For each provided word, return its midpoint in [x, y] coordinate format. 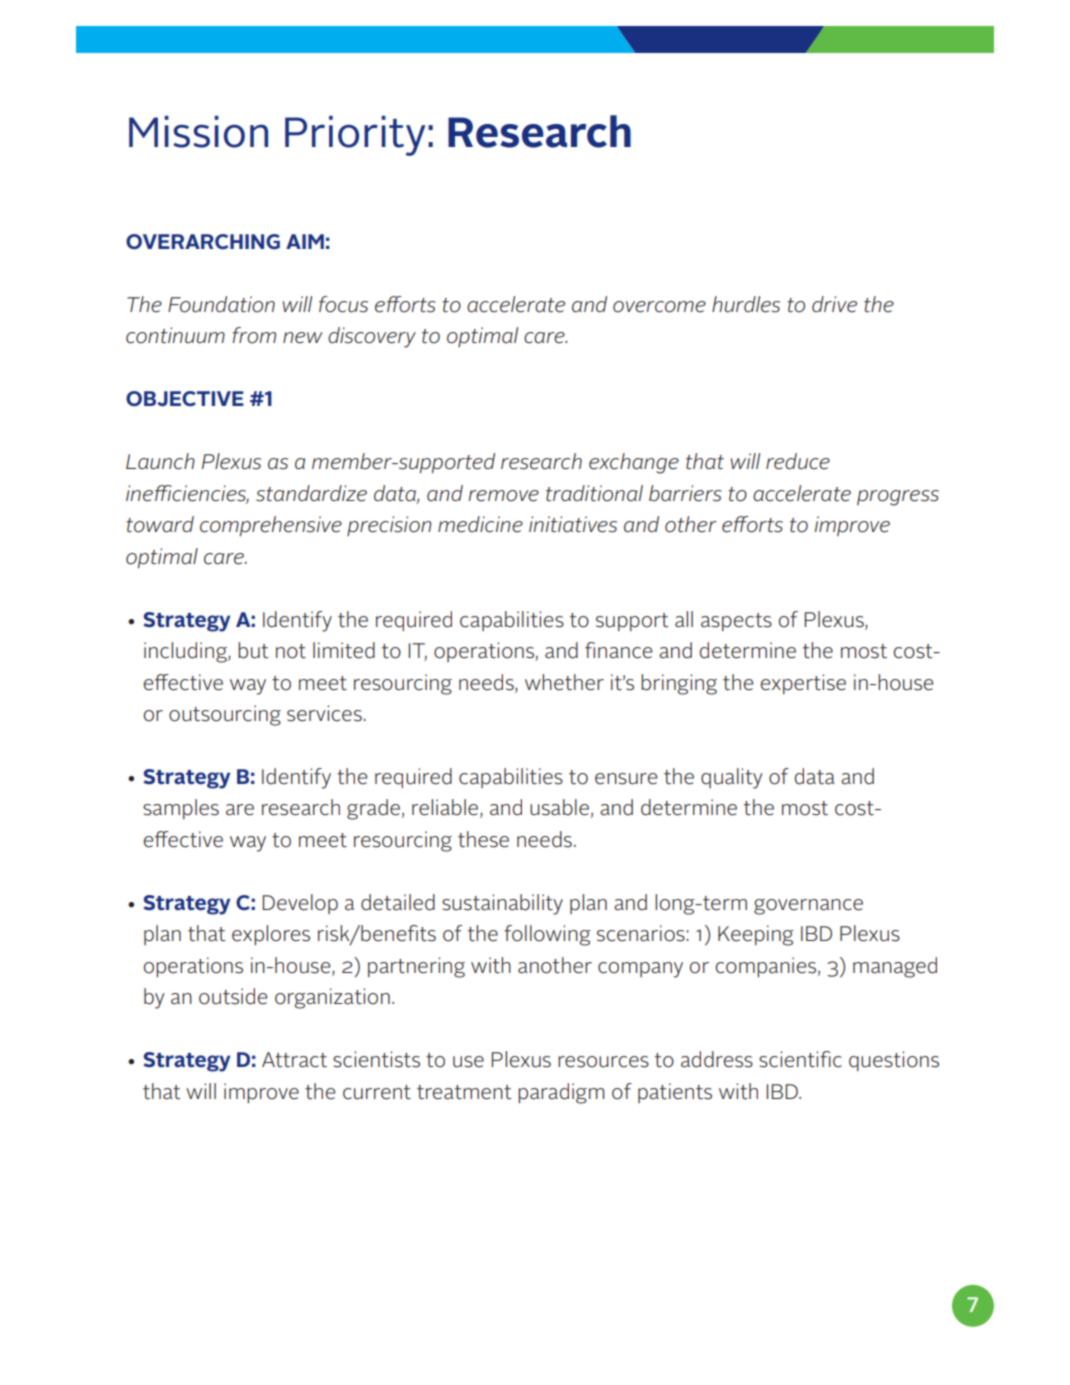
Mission [198, 132]
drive [834, 304]
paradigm [561, 1093]
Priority [355, 136]
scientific [800, 1059]
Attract [294, 1060]
